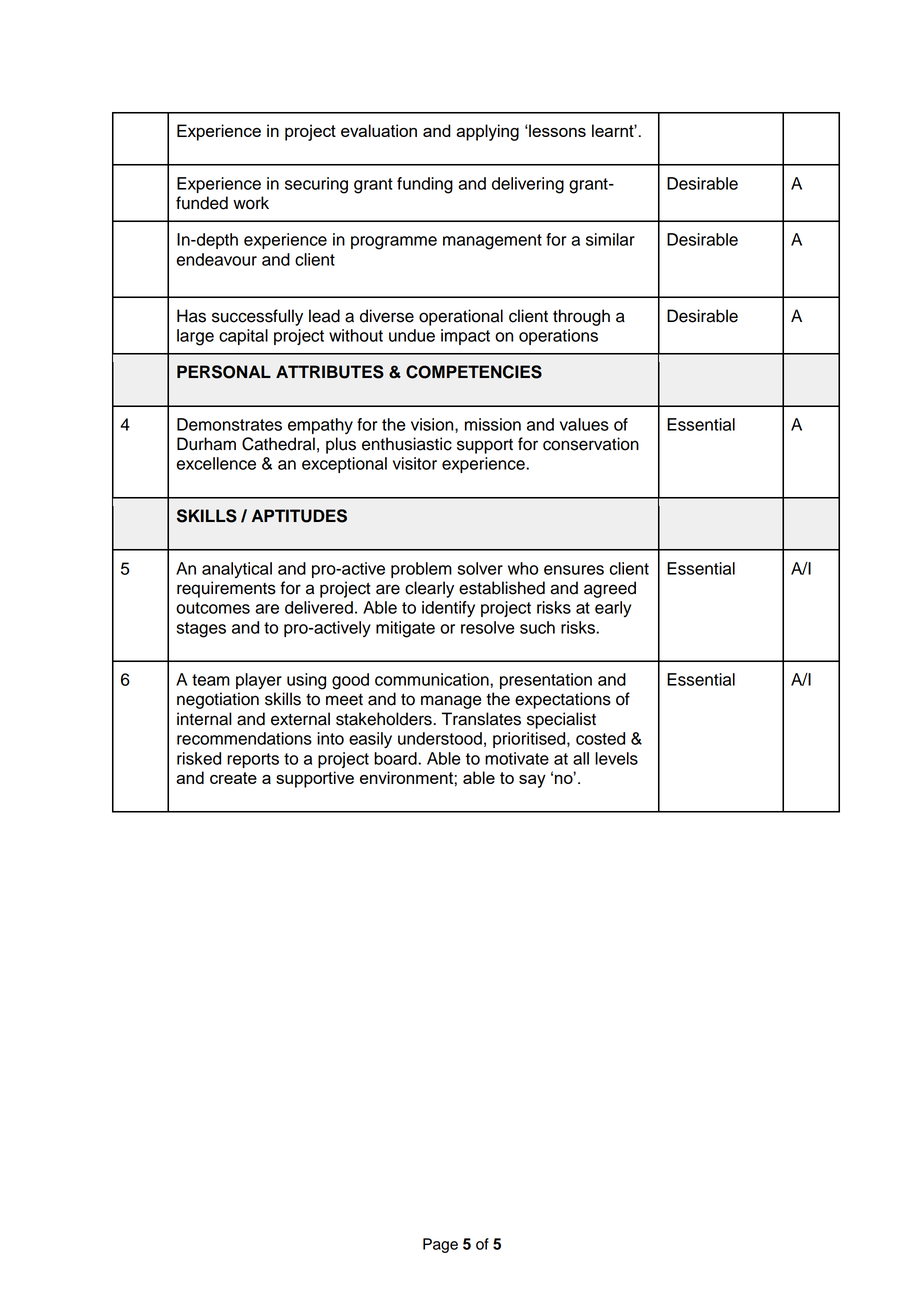 The width and height of the page is (924, 1308). What do you see at coordinates (563, 700) in the page?
I see `expectations` at bounding box center [563, 700].
